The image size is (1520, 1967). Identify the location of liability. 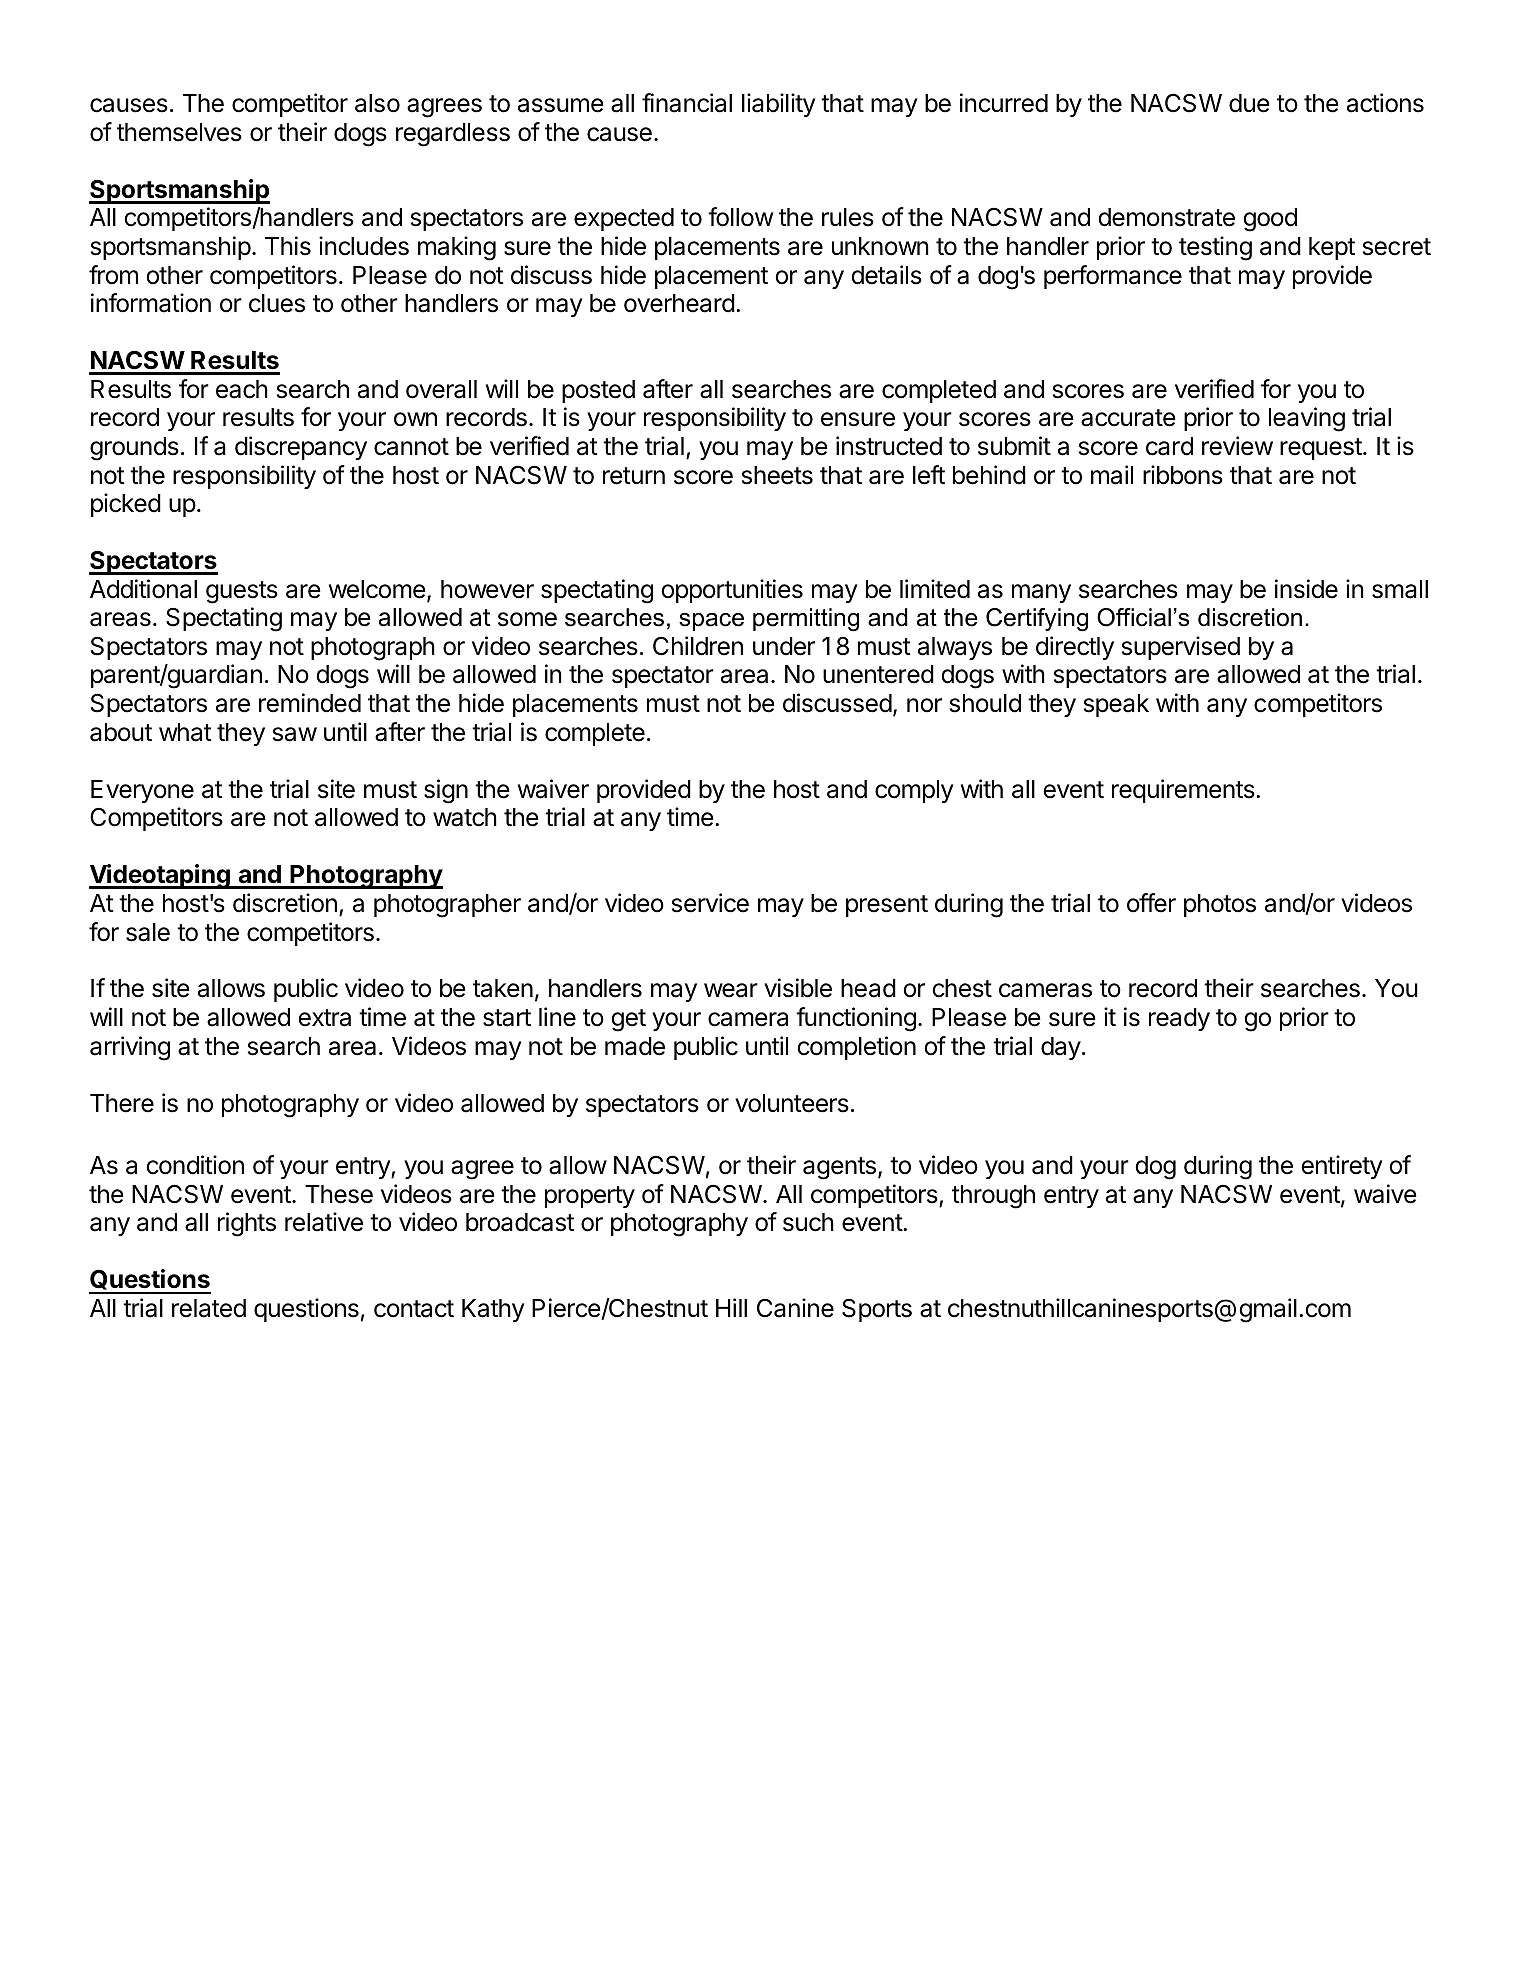
(779, 105).
